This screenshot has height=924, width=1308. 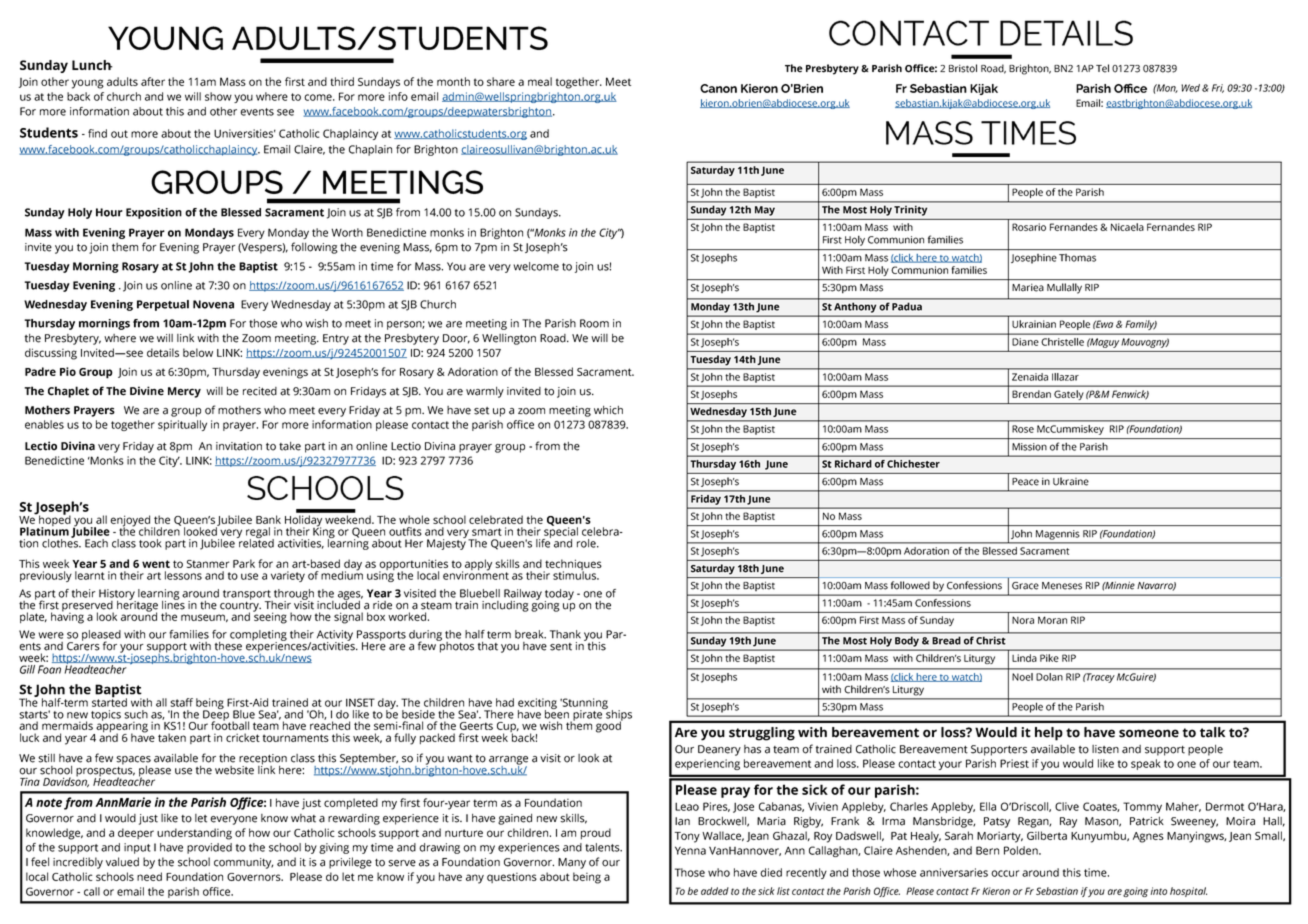 What do you see at coordinates (181, 702) in the screenshot?
I see `staff` at bounding box center [181, 702].
